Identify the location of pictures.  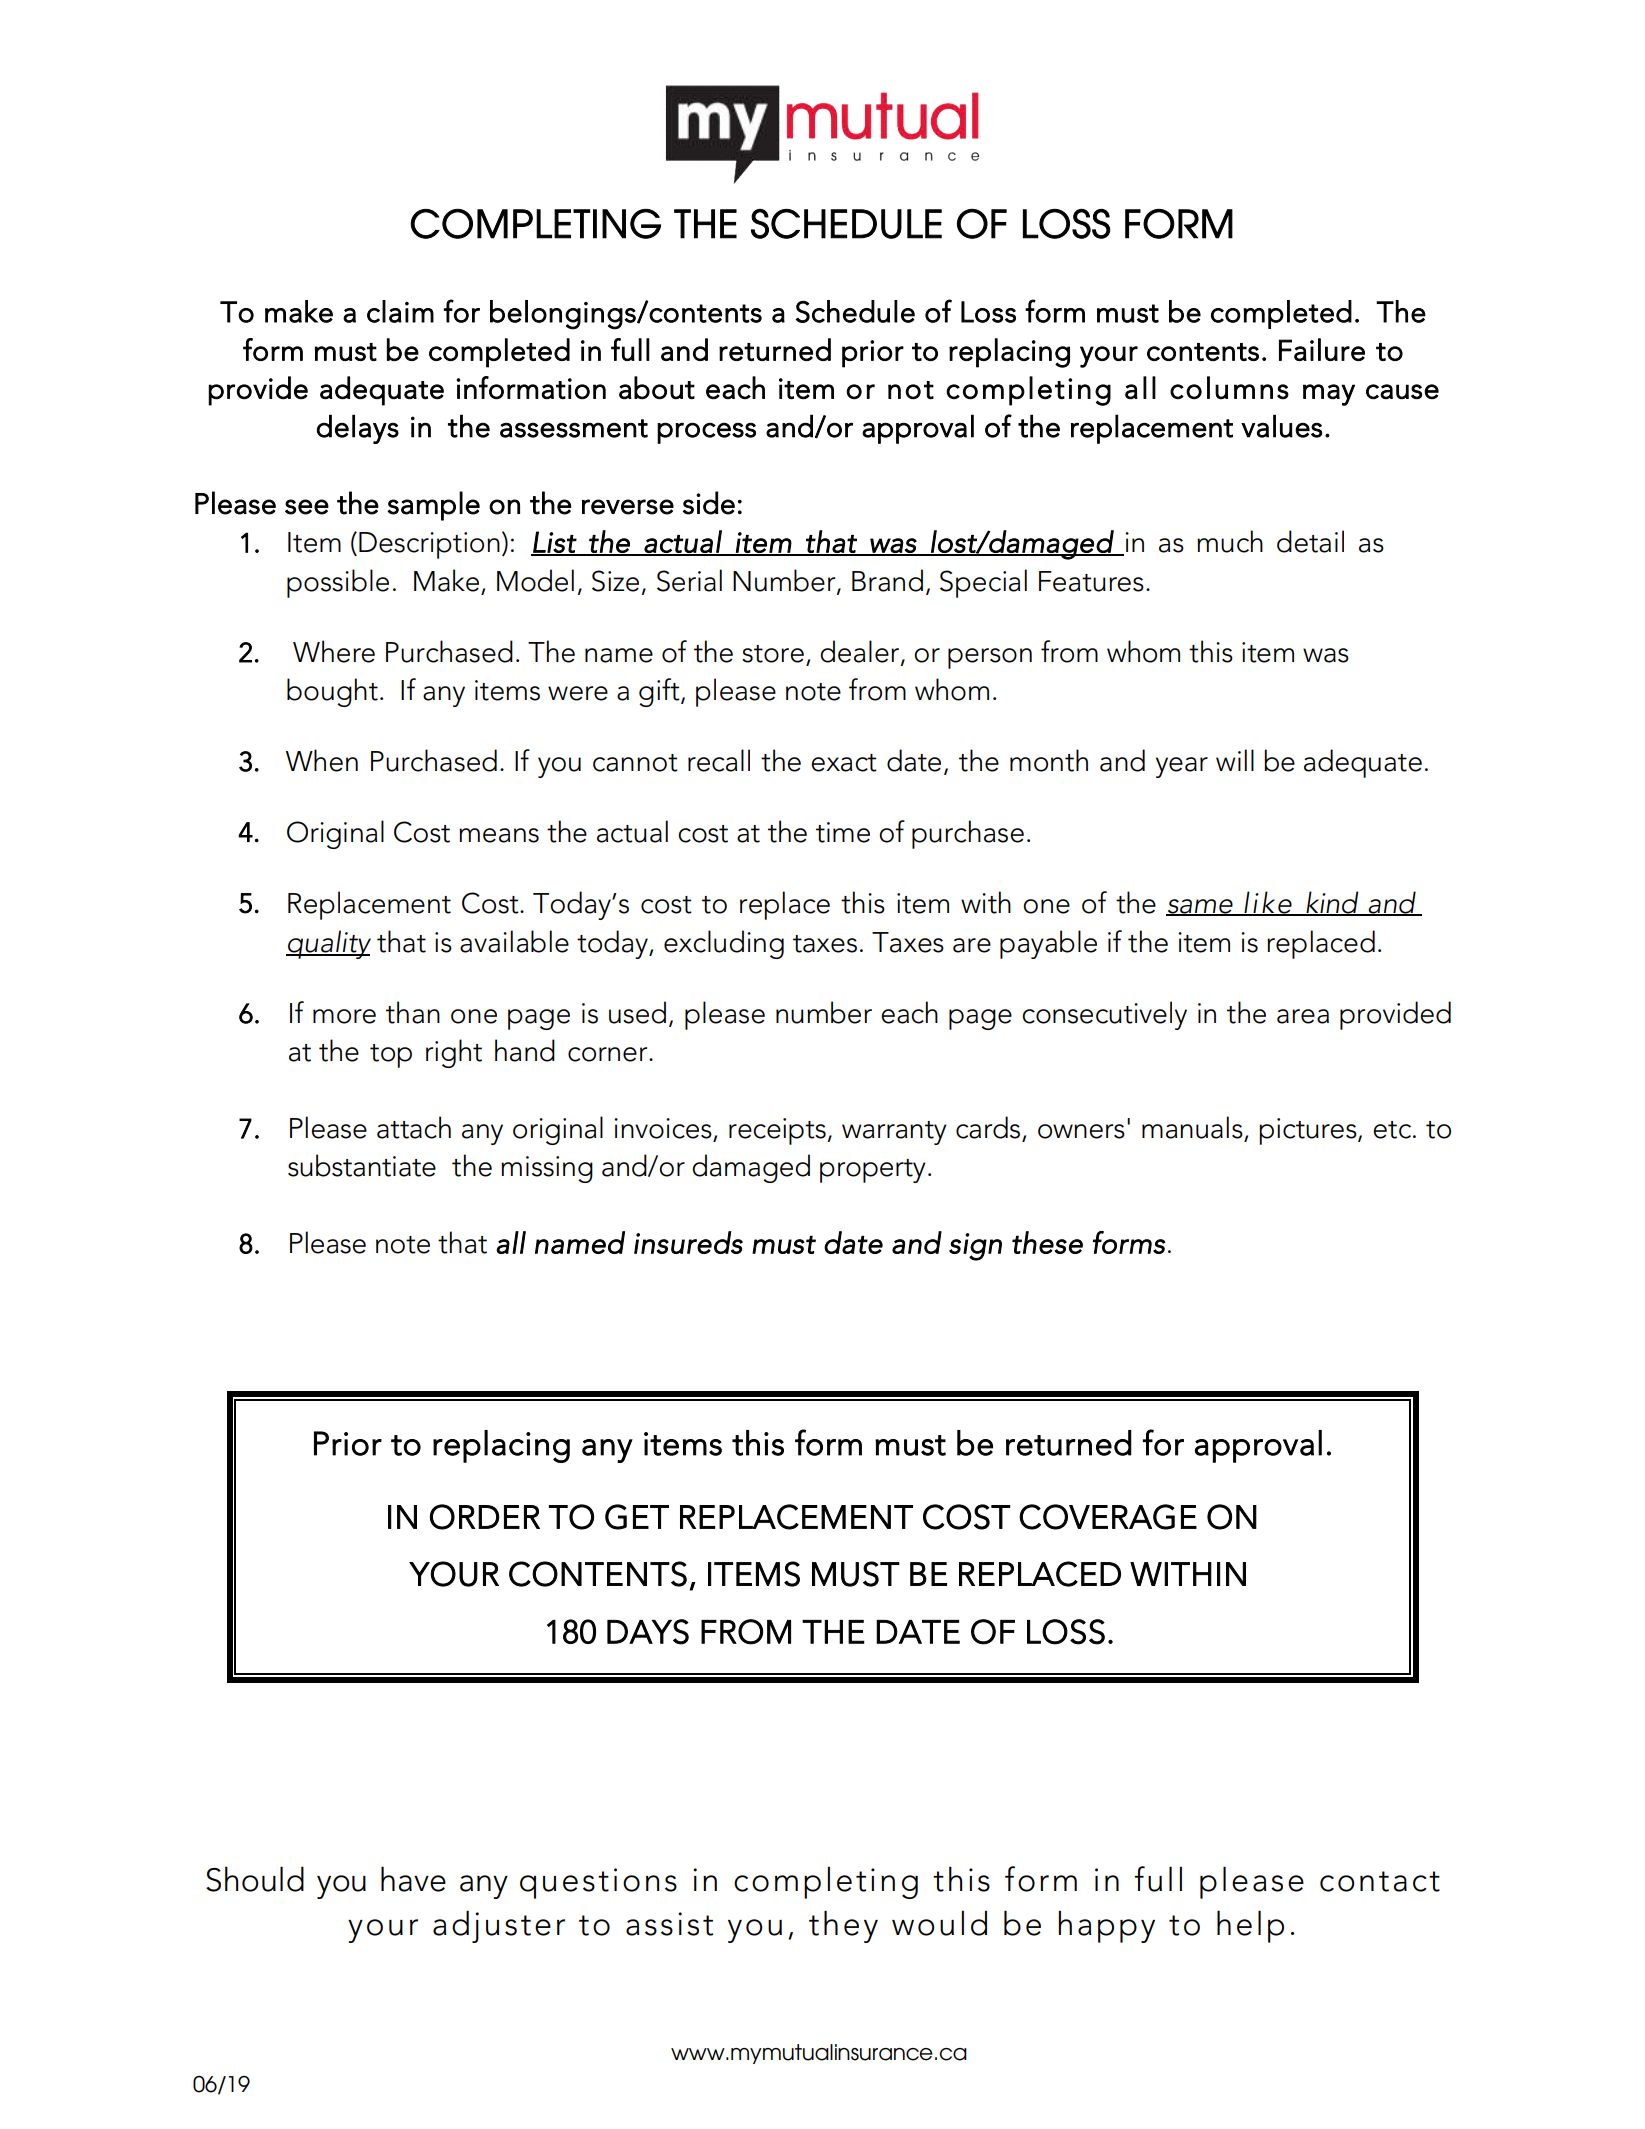
(1309, 1131).
